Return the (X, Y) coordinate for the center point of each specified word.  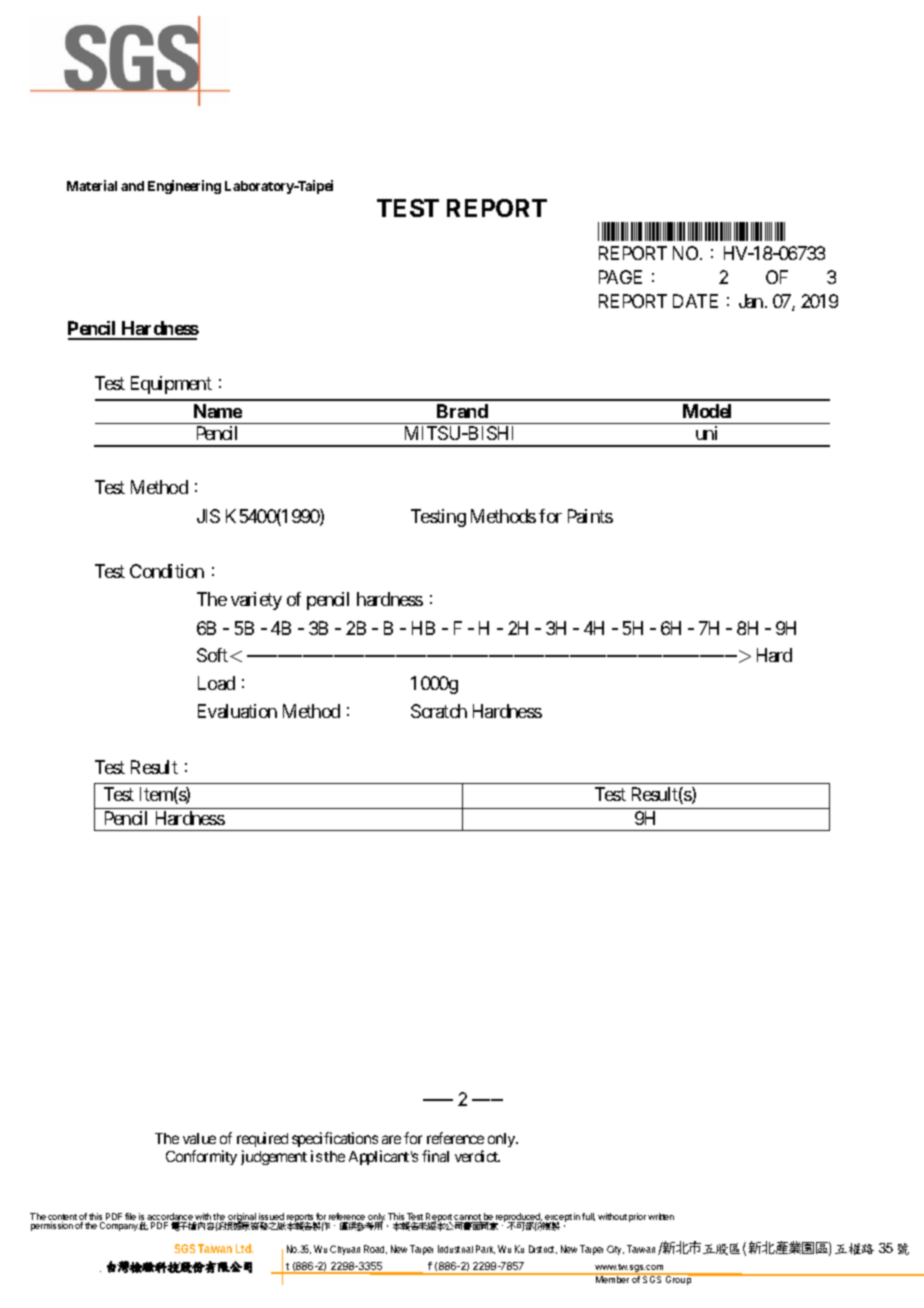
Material (92, 185)
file (130, 1216)
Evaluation (237, 711)
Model (707, 411)
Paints (590, 516)
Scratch (439, 711)
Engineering (184, 187)
